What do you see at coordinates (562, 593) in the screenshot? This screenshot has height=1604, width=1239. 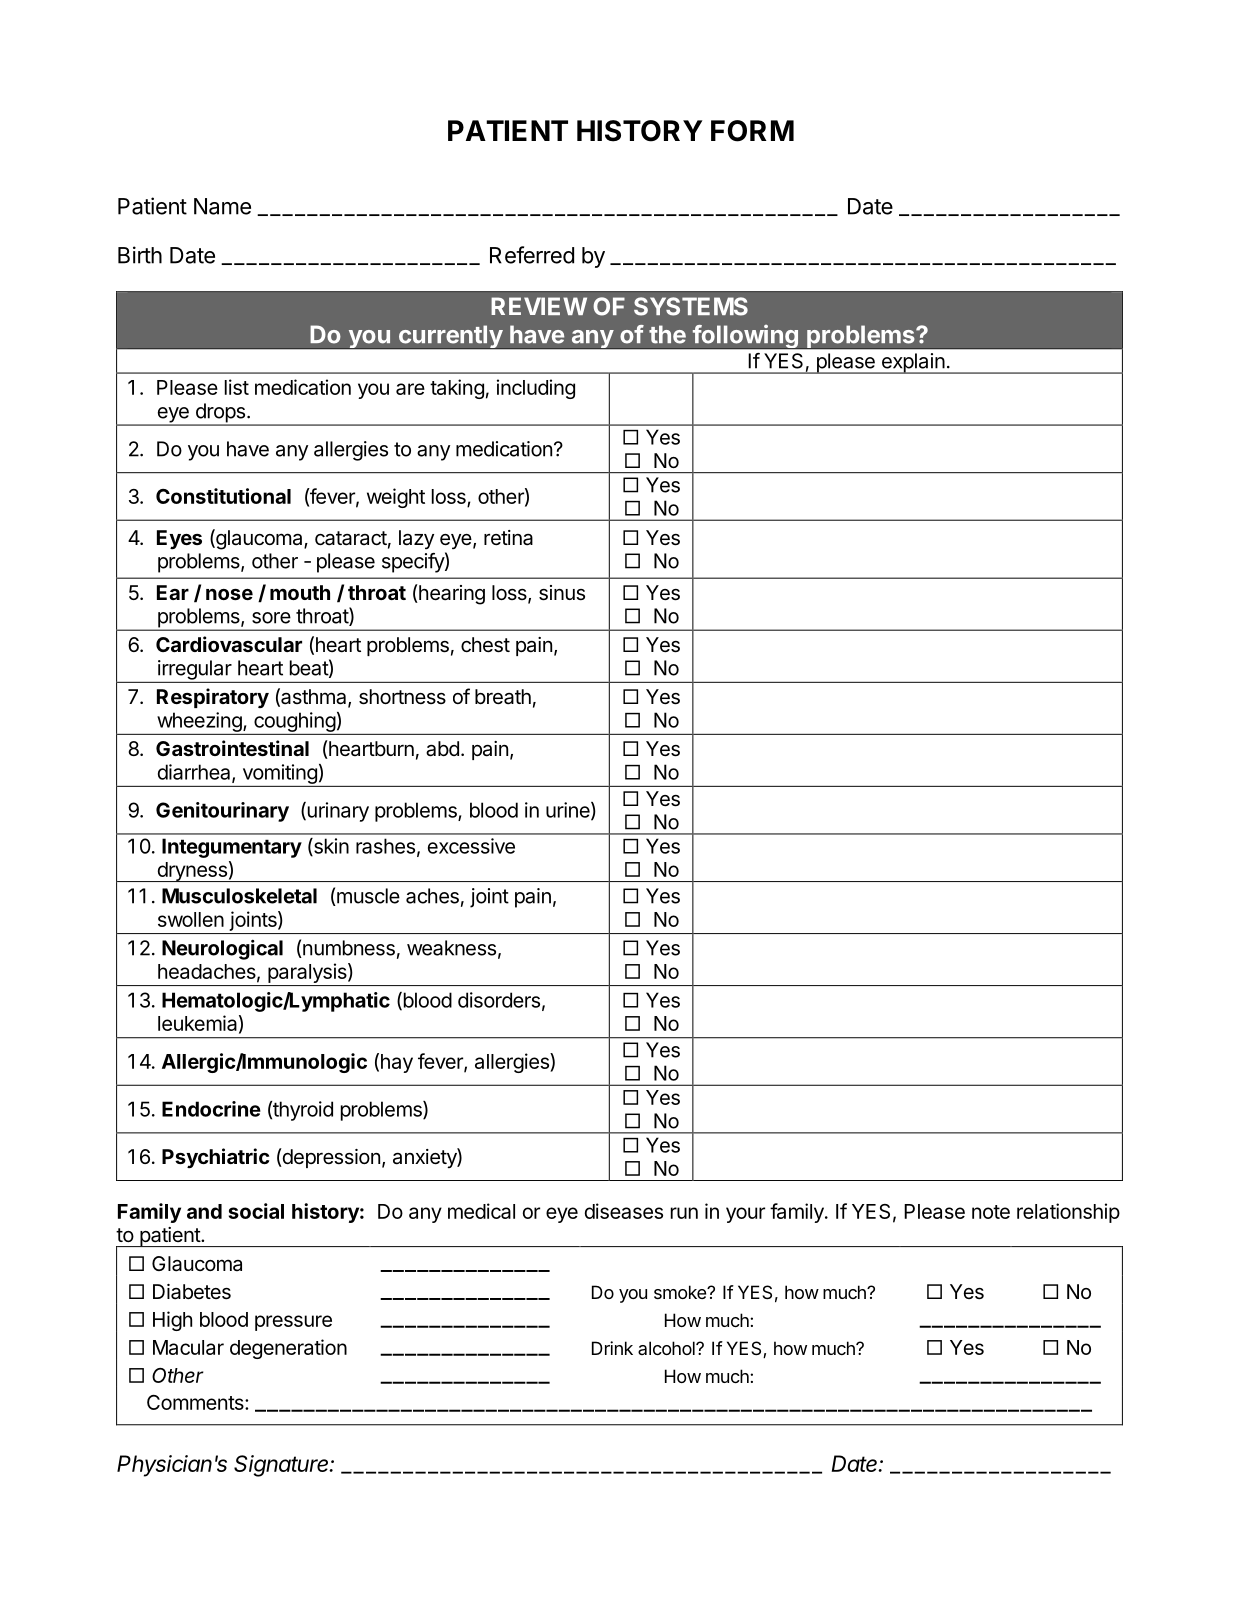 I see `sinus` at bounding box center [562, 593].
